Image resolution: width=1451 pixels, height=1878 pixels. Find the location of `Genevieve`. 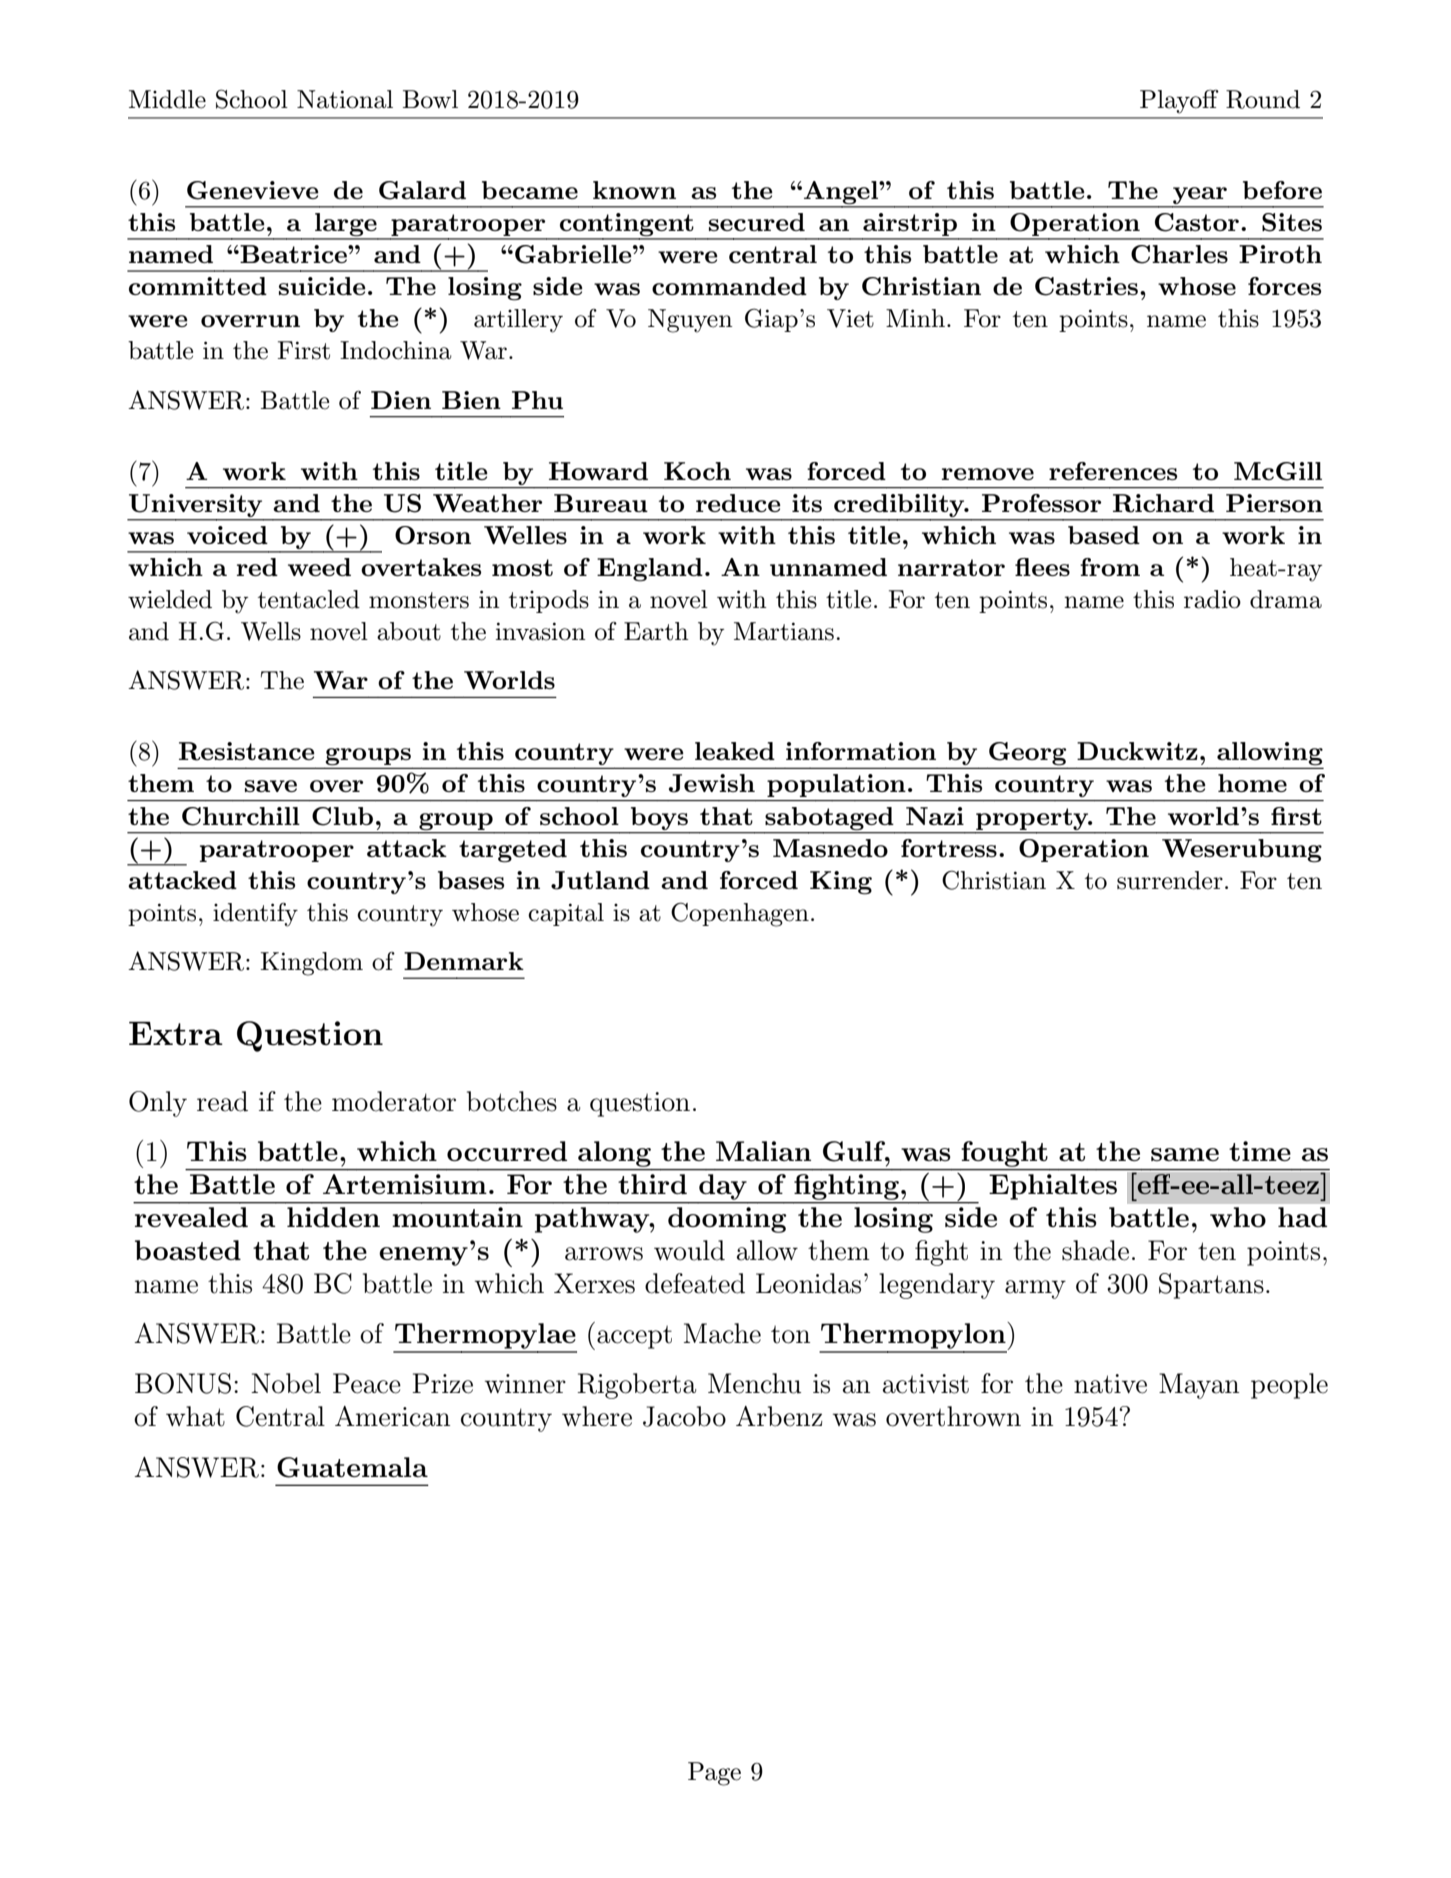

Genevieve is located at coordinates (253, 190).
